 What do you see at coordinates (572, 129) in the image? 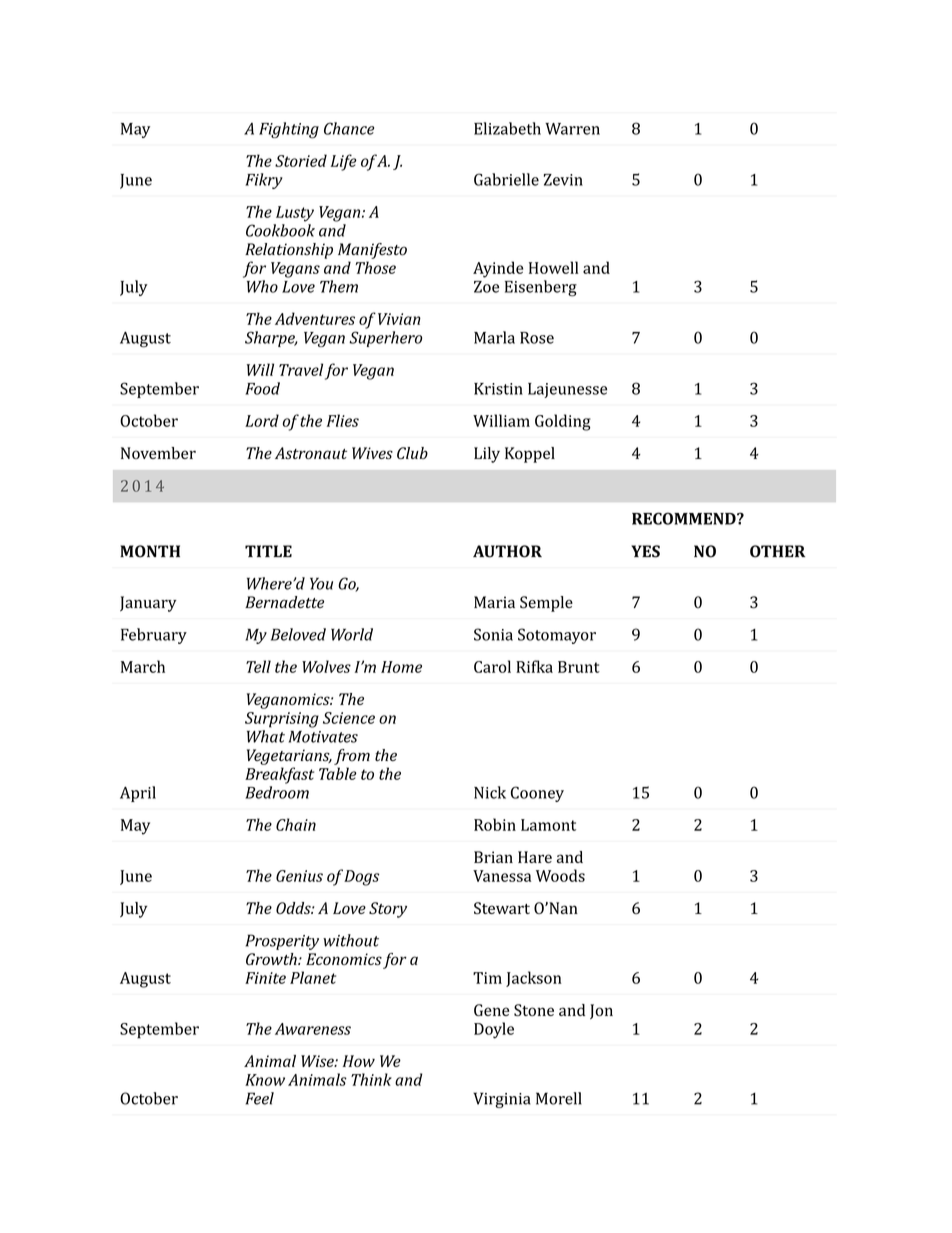
I see `Warren` at bounding box center [572, 129].
